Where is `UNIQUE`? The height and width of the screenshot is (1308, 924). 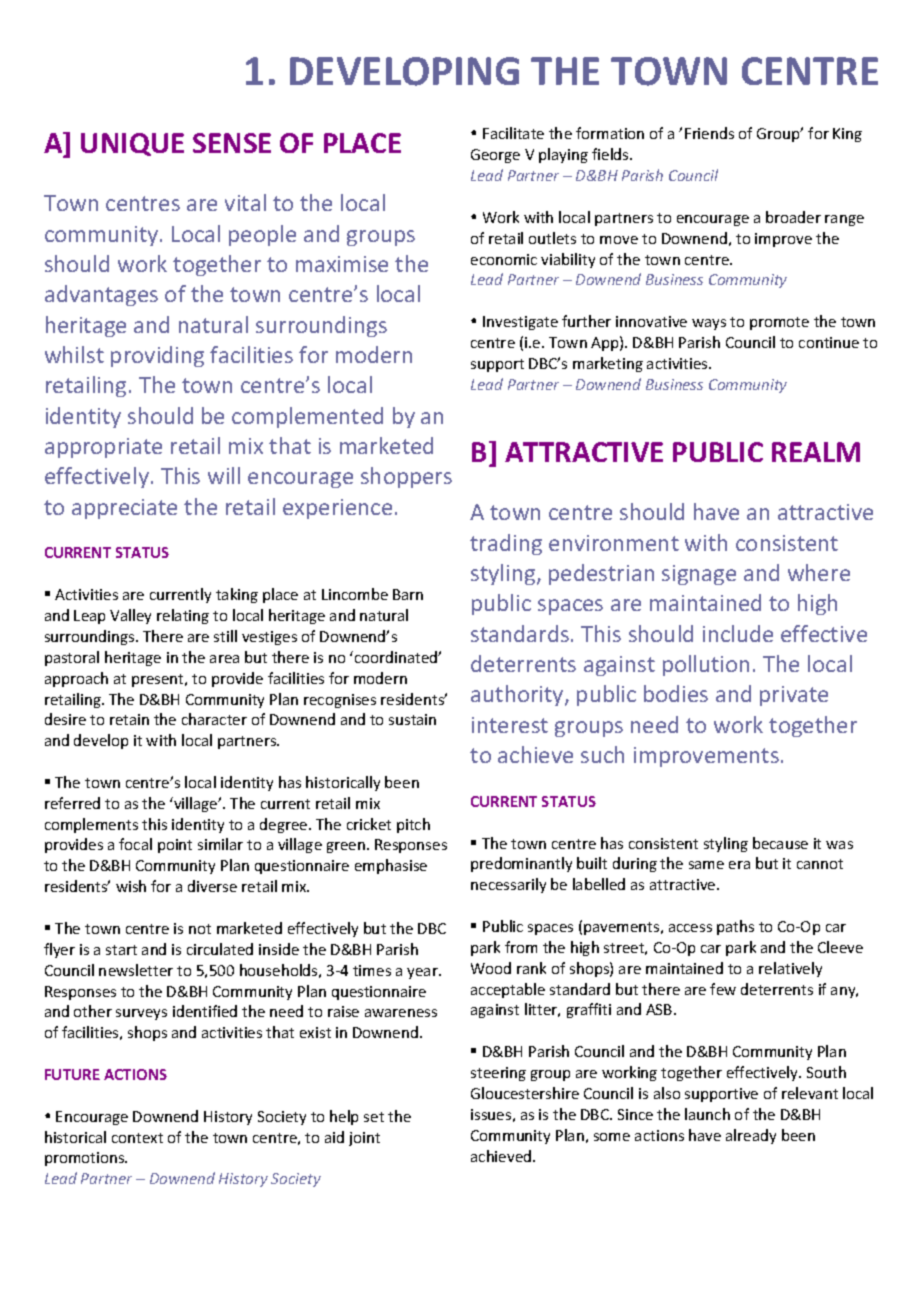
UNIQUE is located at coordinates (132, 144).
